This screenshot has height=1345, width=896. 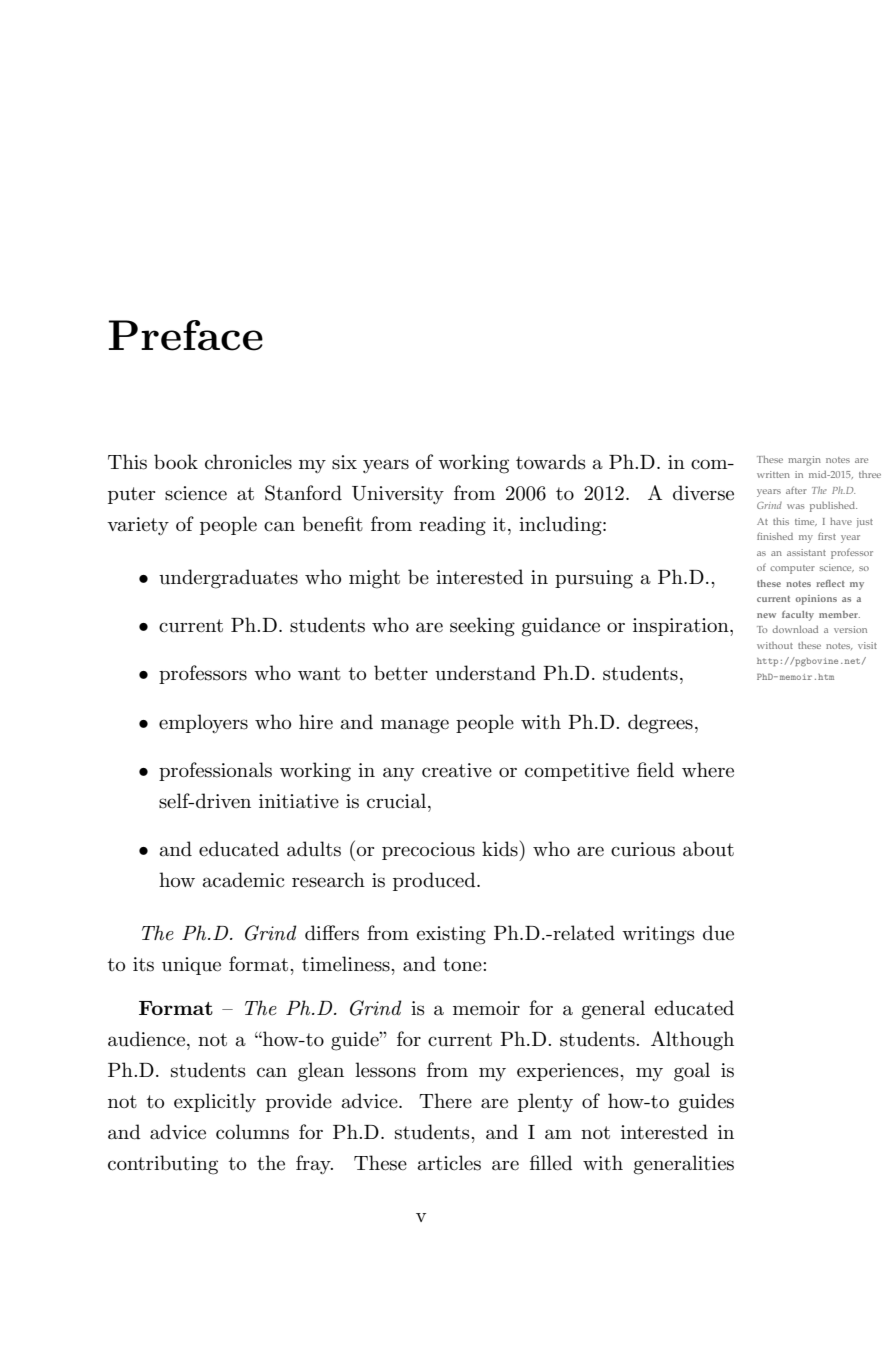 What do you see at coordinates (452, 526) in the screenshot?
I see `reading` at bounding box center [452, 526].
